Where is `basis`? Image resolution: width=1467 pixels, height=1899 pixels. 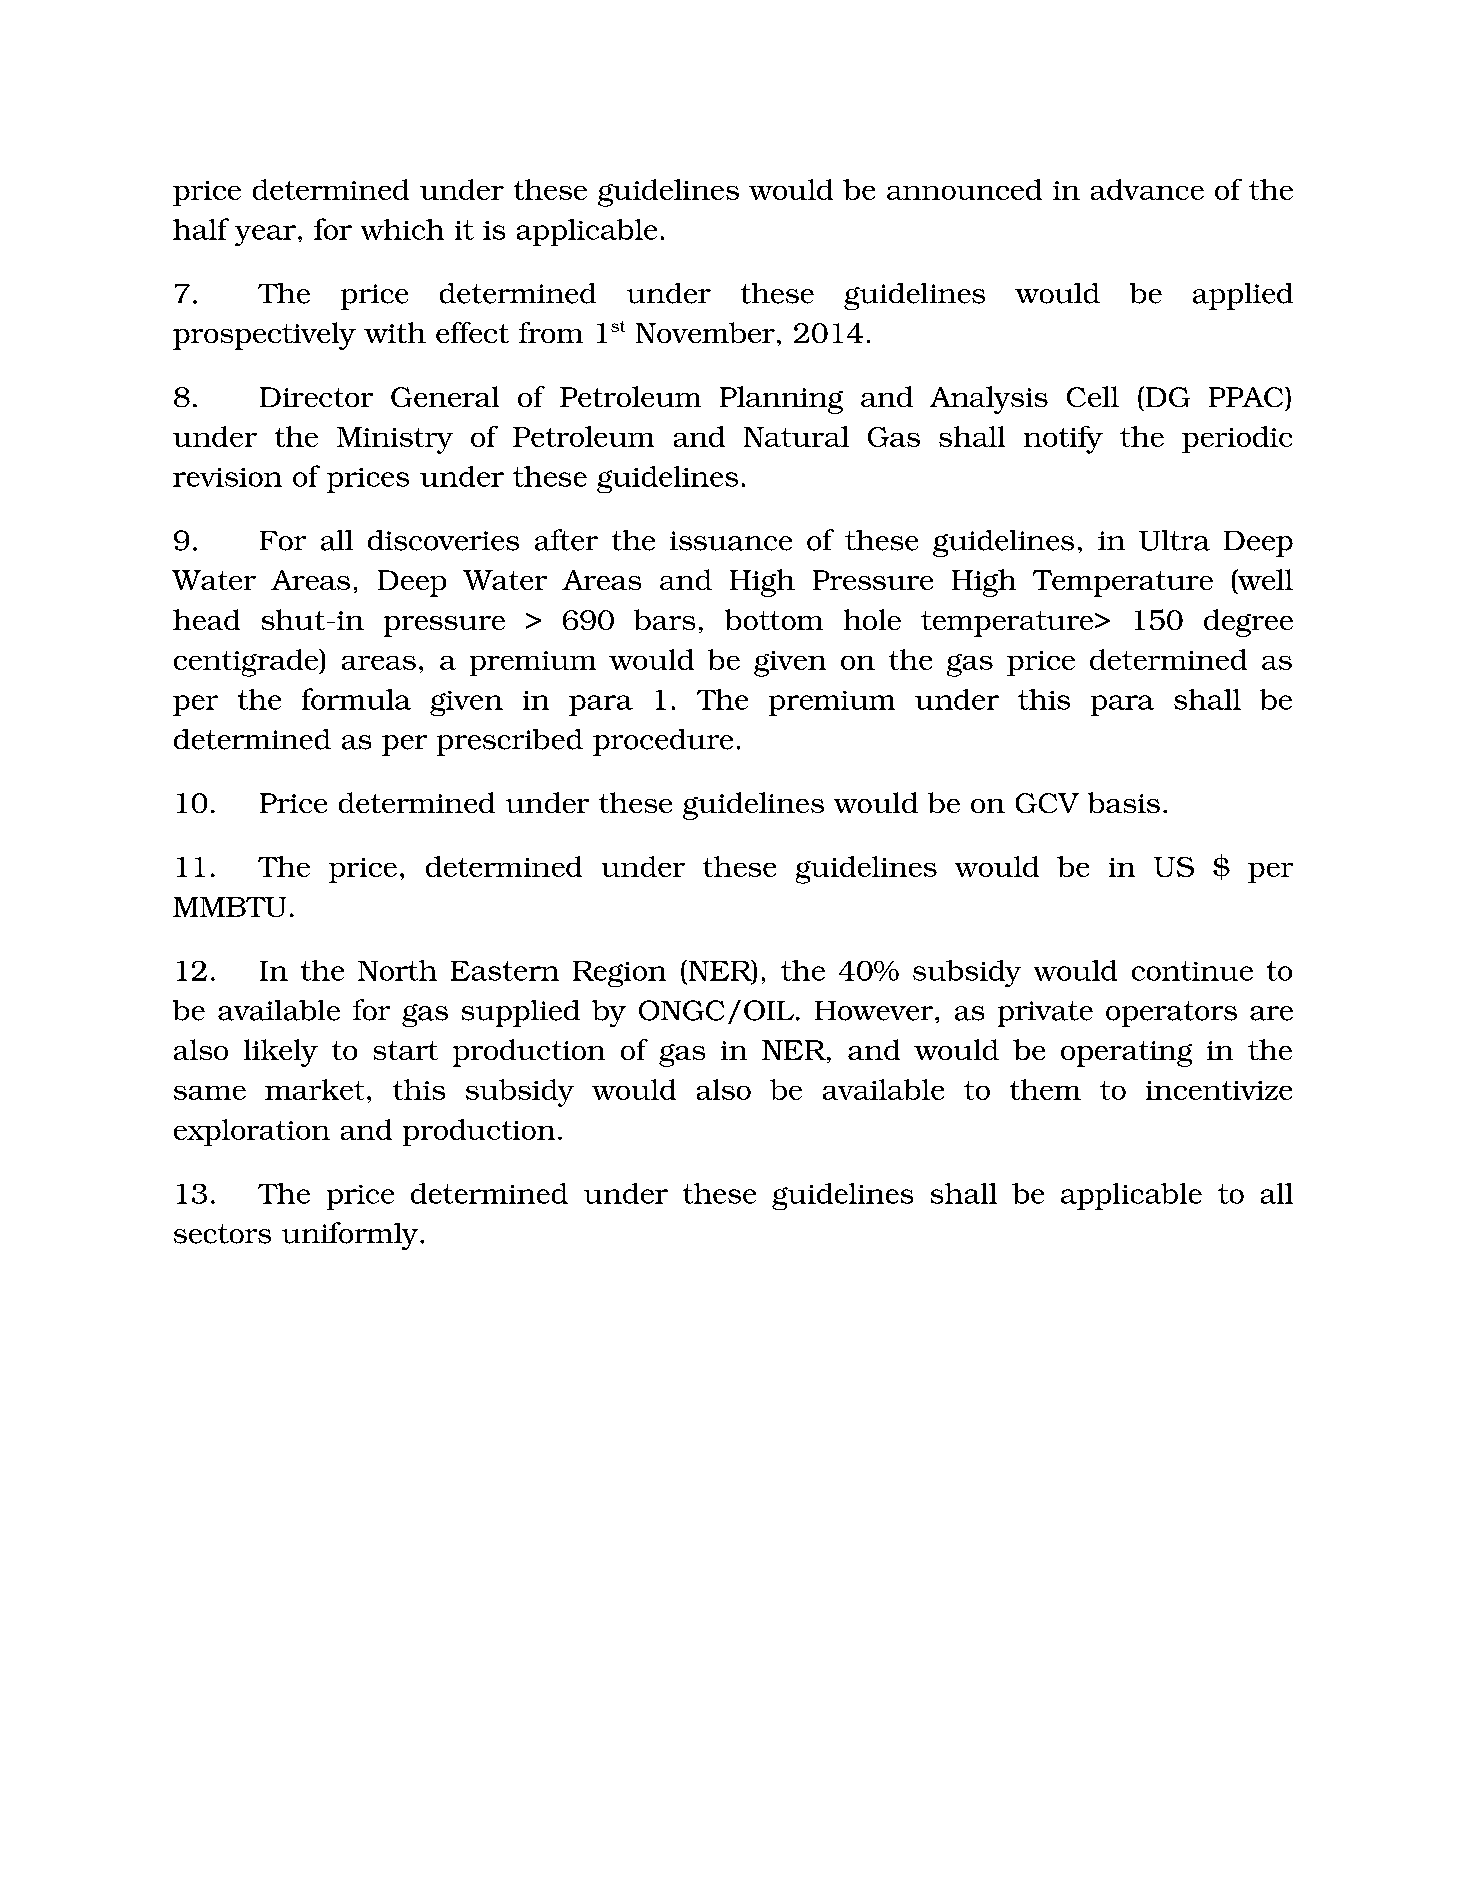 basis is located at coordinates (1124, 802).
